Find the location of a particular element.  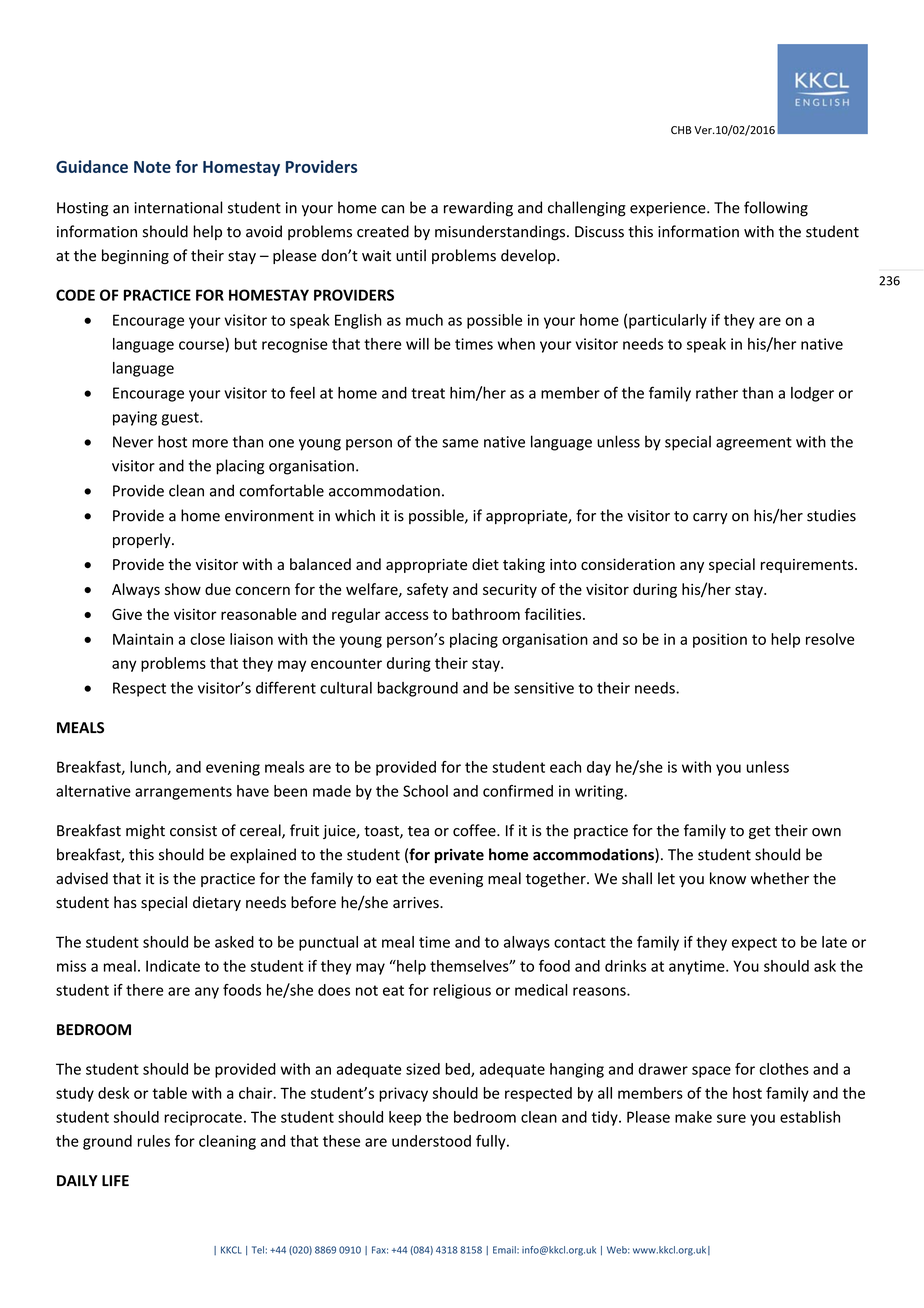

expect is located at coordinates (754, 944).
